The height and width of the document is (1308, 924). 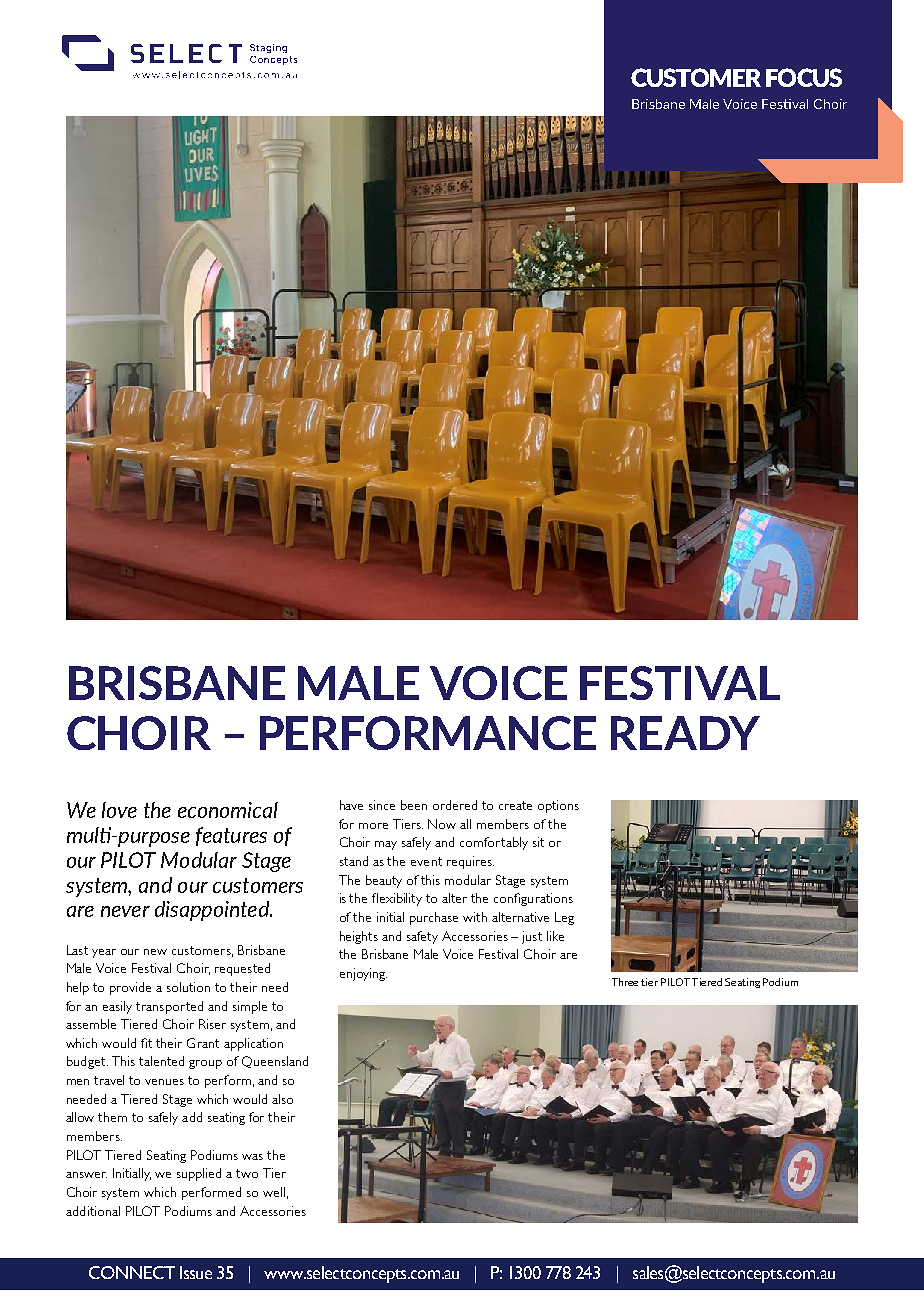 I want to click on options, so click(x=558, y=806).
